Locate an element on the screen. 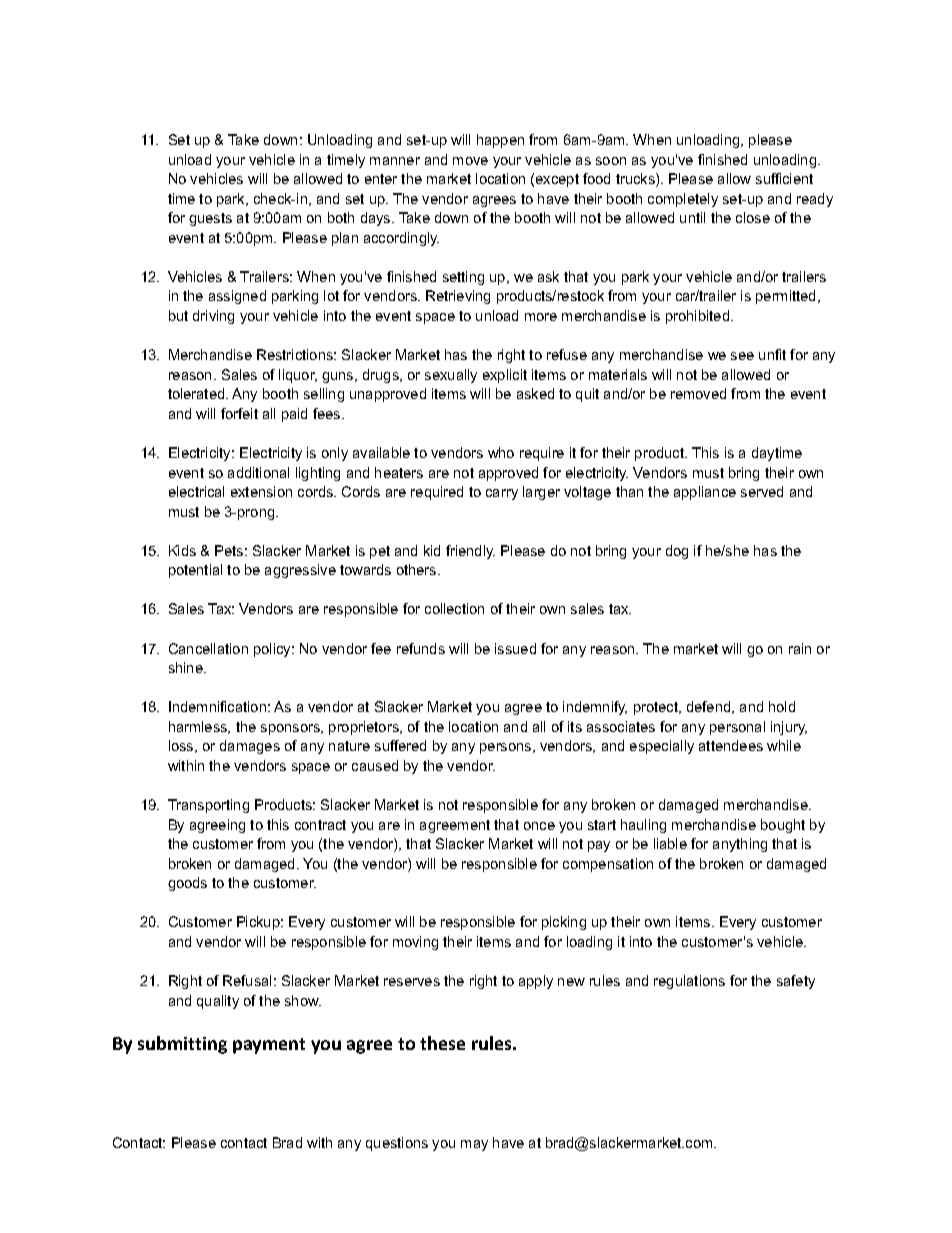  served is located at coordinates (762, 491).
